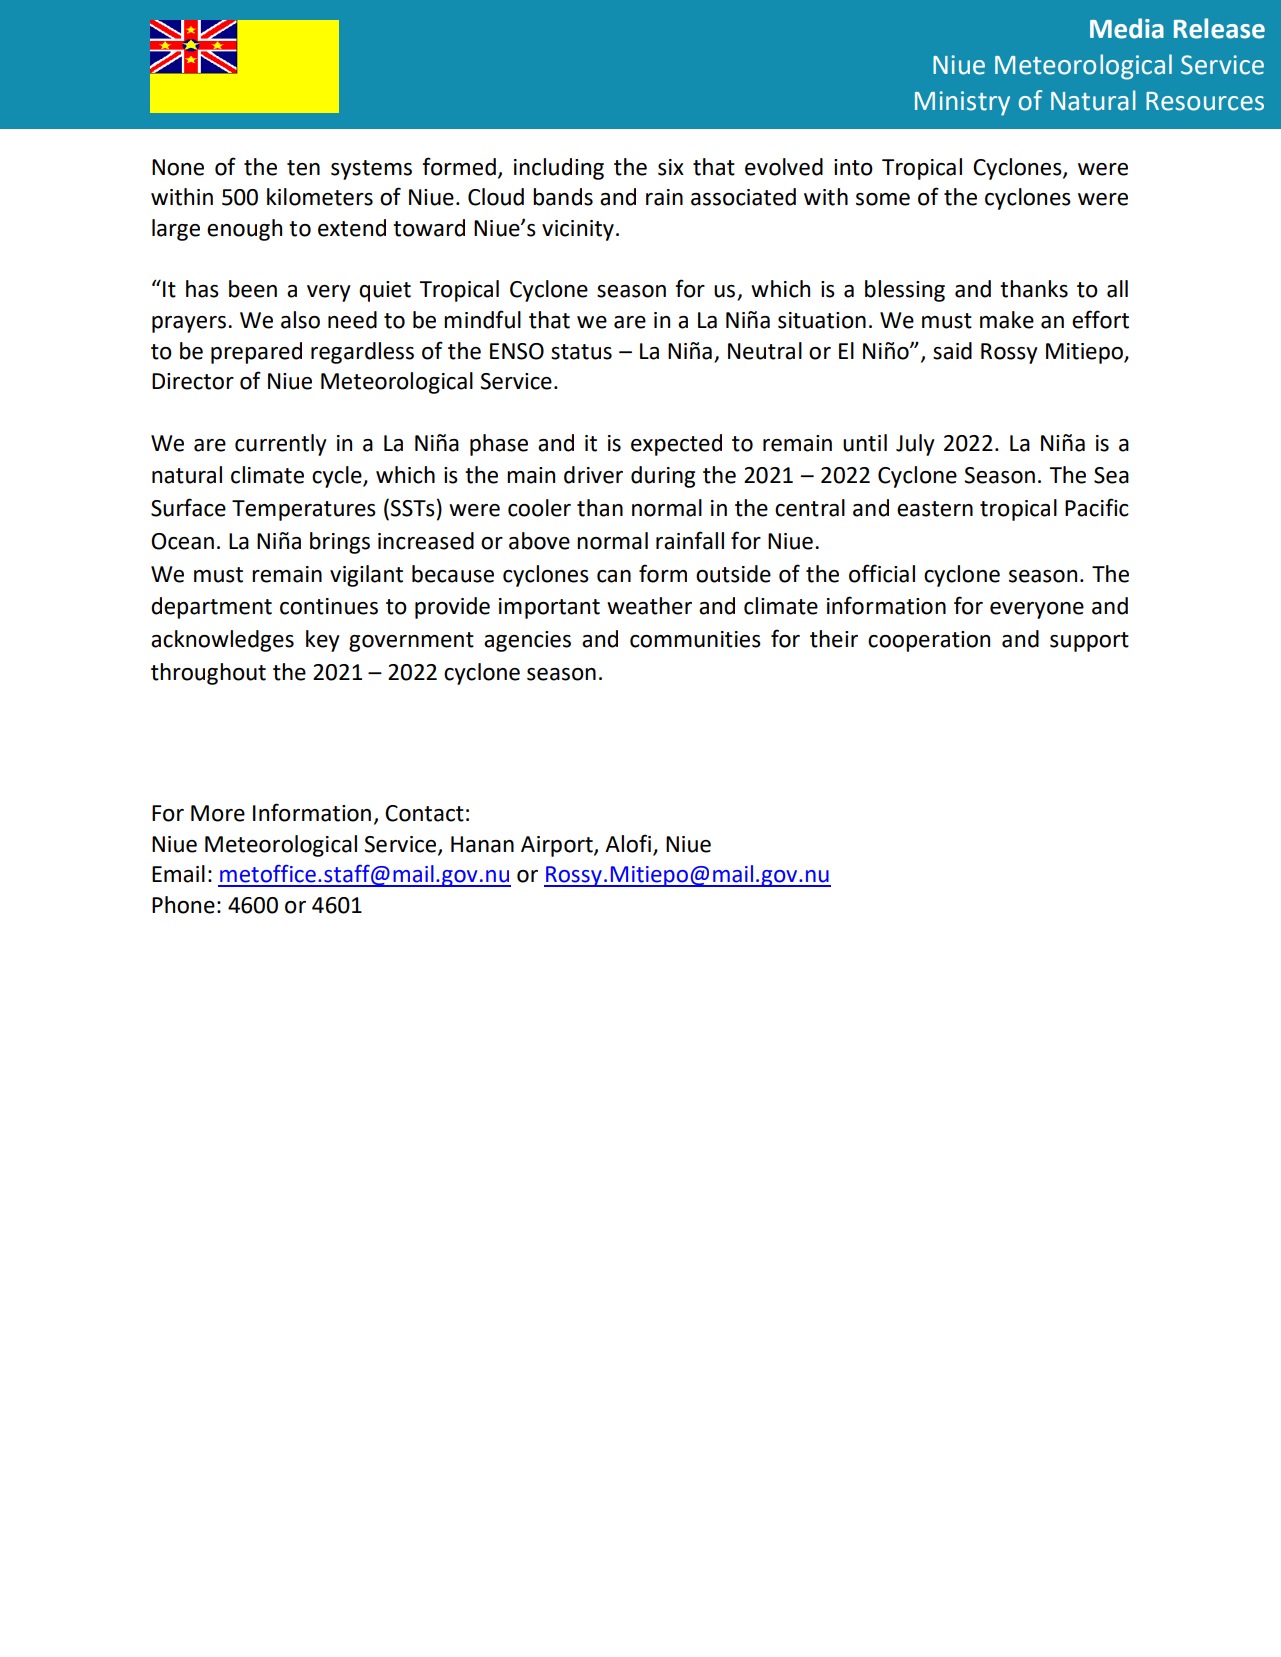 This screenshot has height=1657, width=1281. I want to click on systems, so click(371, 170).
